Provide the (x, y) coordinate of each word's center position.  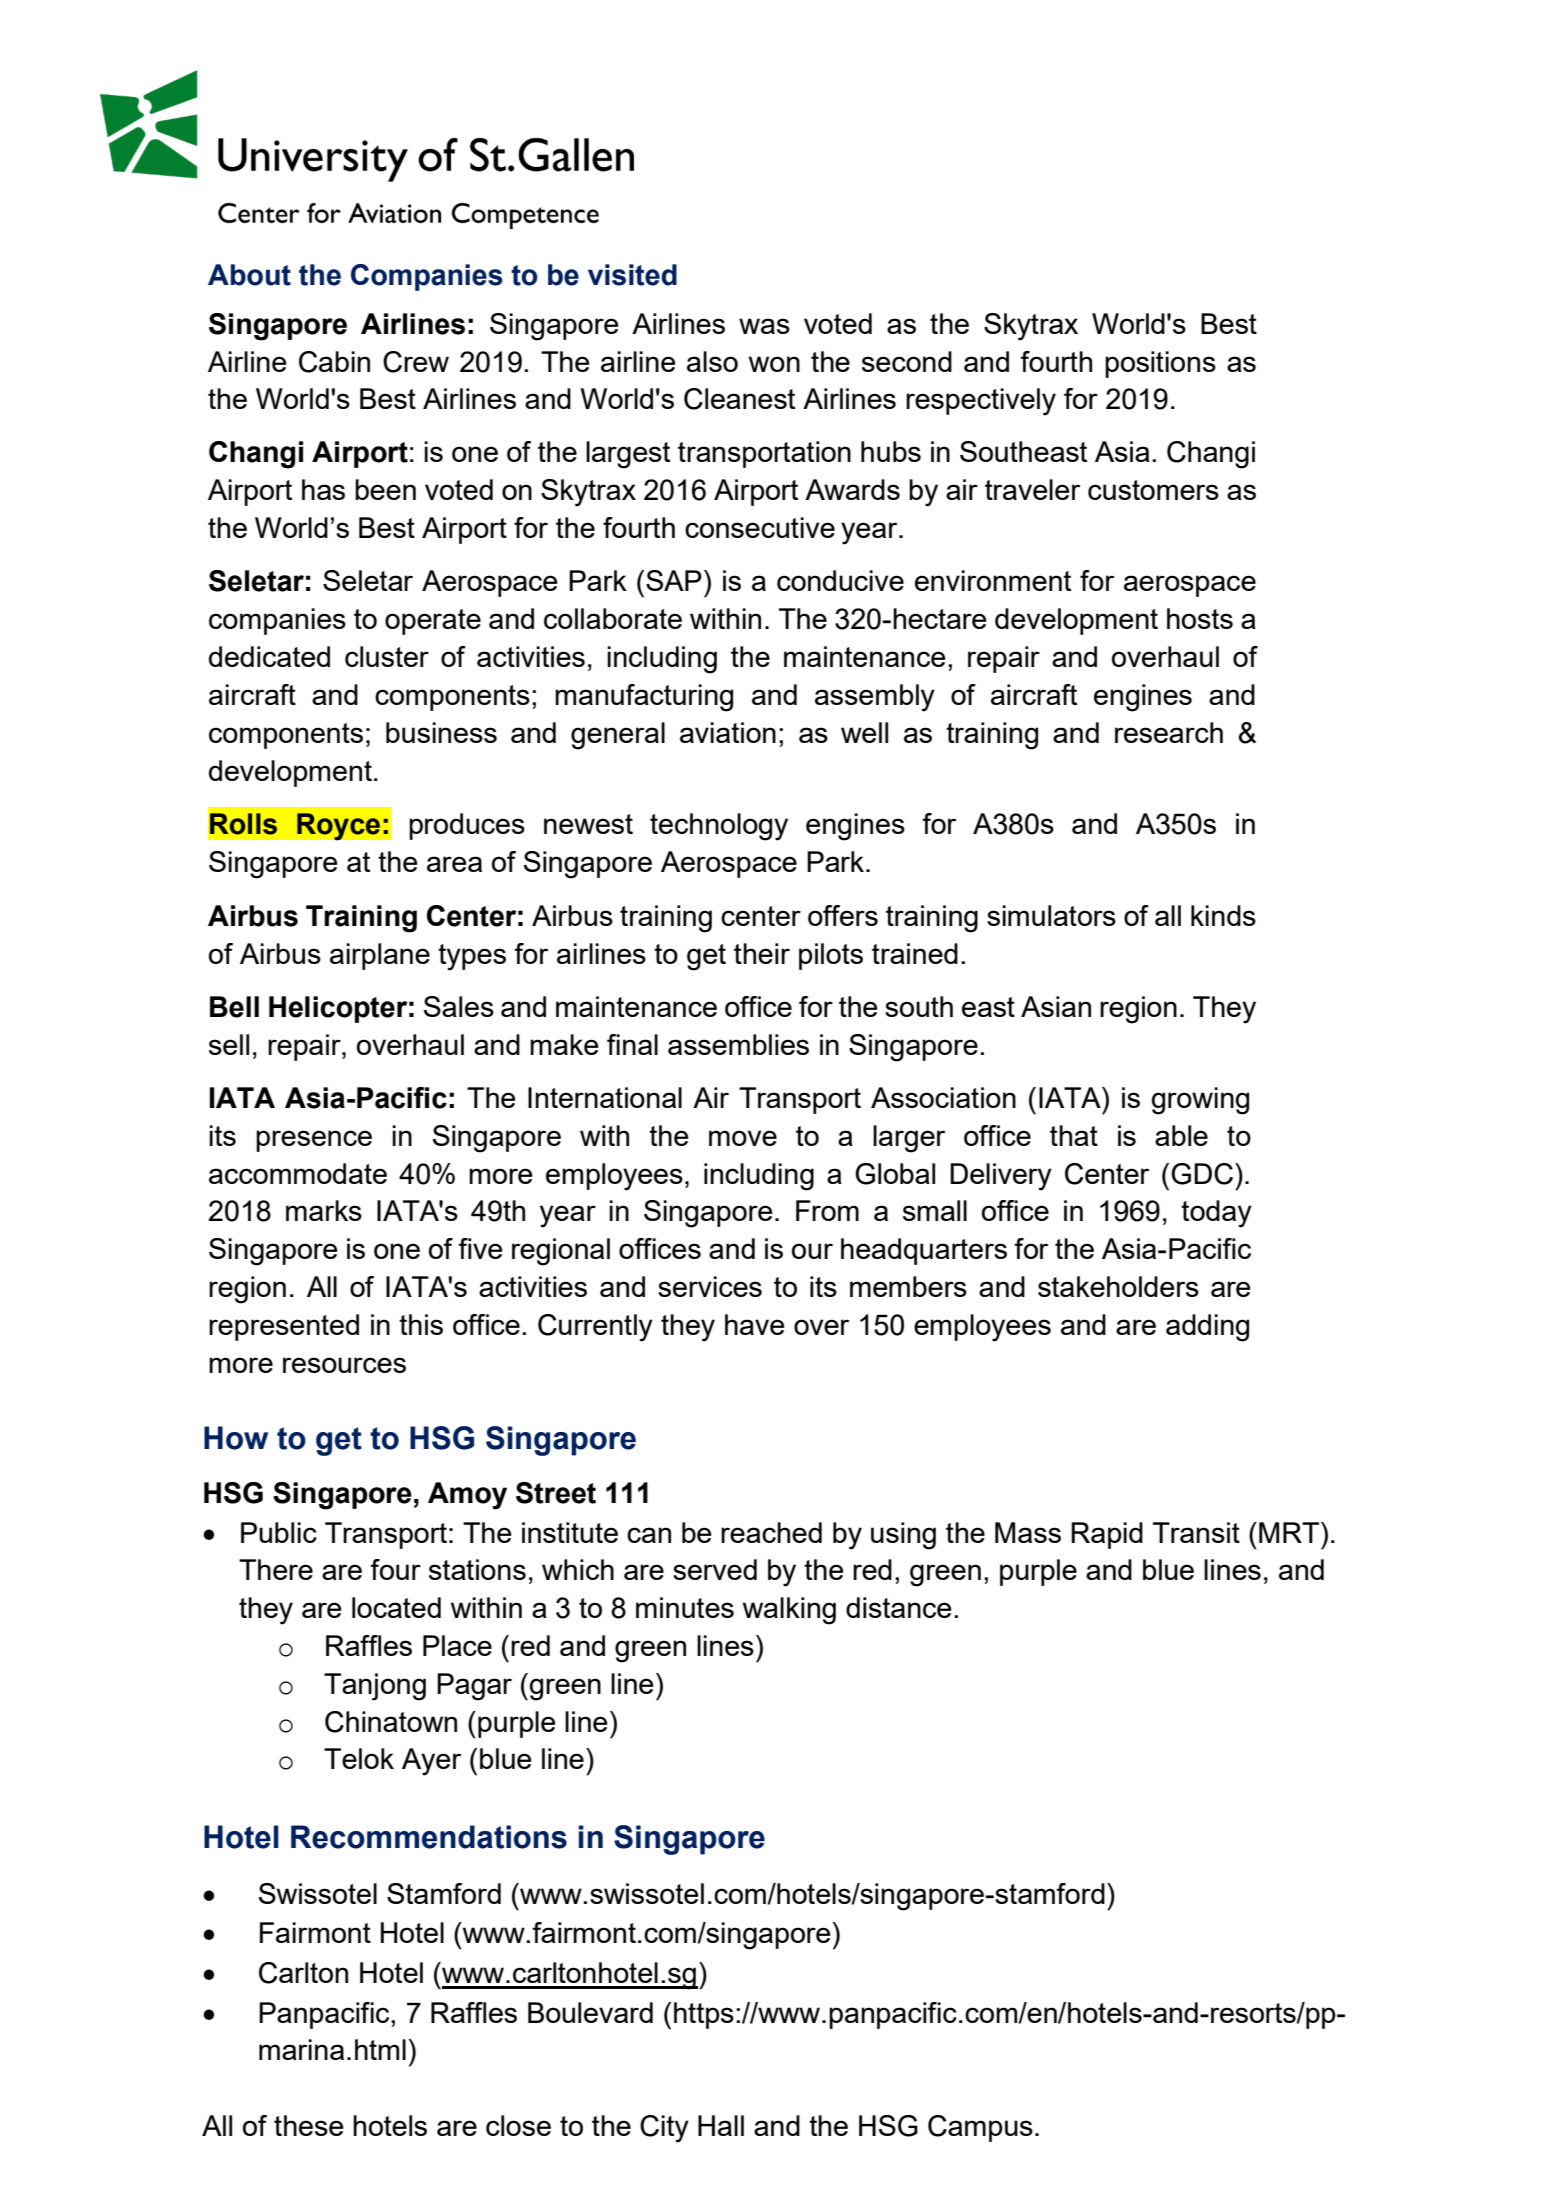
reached (771, 1532)
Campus (980, 2128)
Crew (416, 362)
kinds (1223, 915)
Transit (1196, 1532)
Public (279, 1532)
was (764, 326)
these (309, 2125)
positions (1160, 364)
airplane (380, 956)
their (762, 953)
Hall (721, 2125)
